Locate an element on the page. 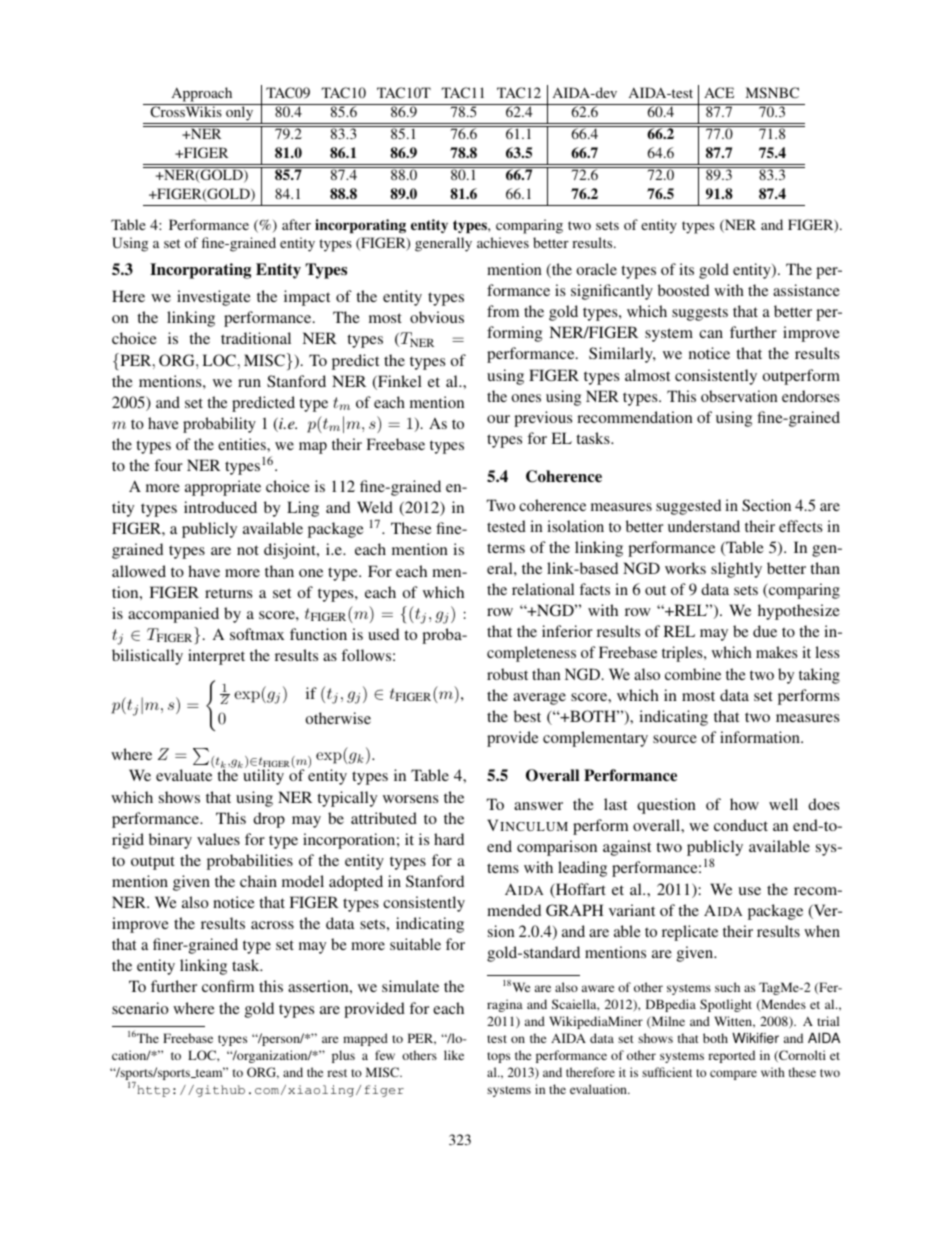 The height and width of the page is (1233, 952). Approach is located at coordinates (202, 94).
